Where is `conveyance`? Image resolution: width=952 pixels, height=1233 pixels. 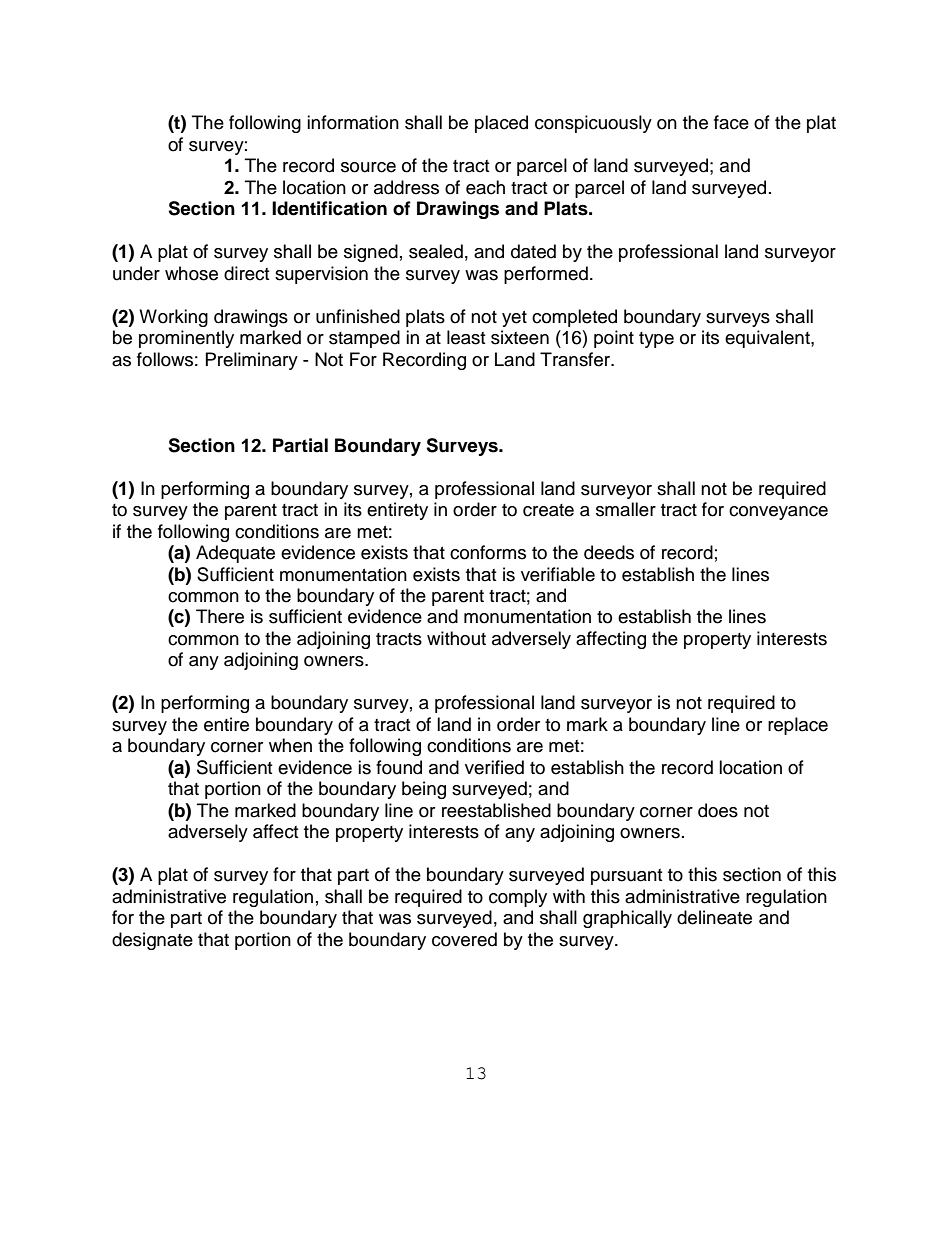 conveyance is located at coordinates (778, 513).
